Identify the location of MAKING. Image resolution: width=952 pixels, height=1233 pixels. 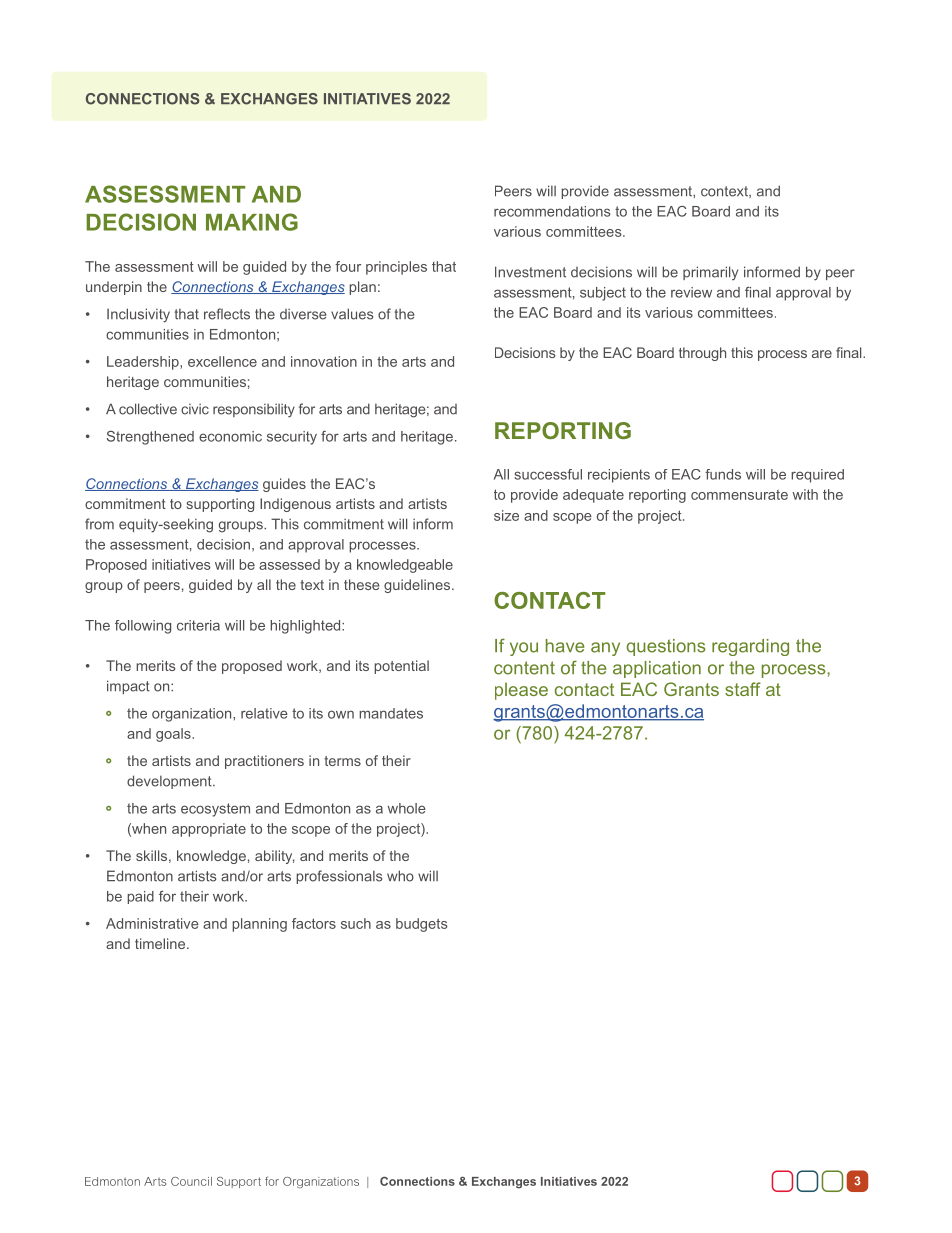
(252, 222).
